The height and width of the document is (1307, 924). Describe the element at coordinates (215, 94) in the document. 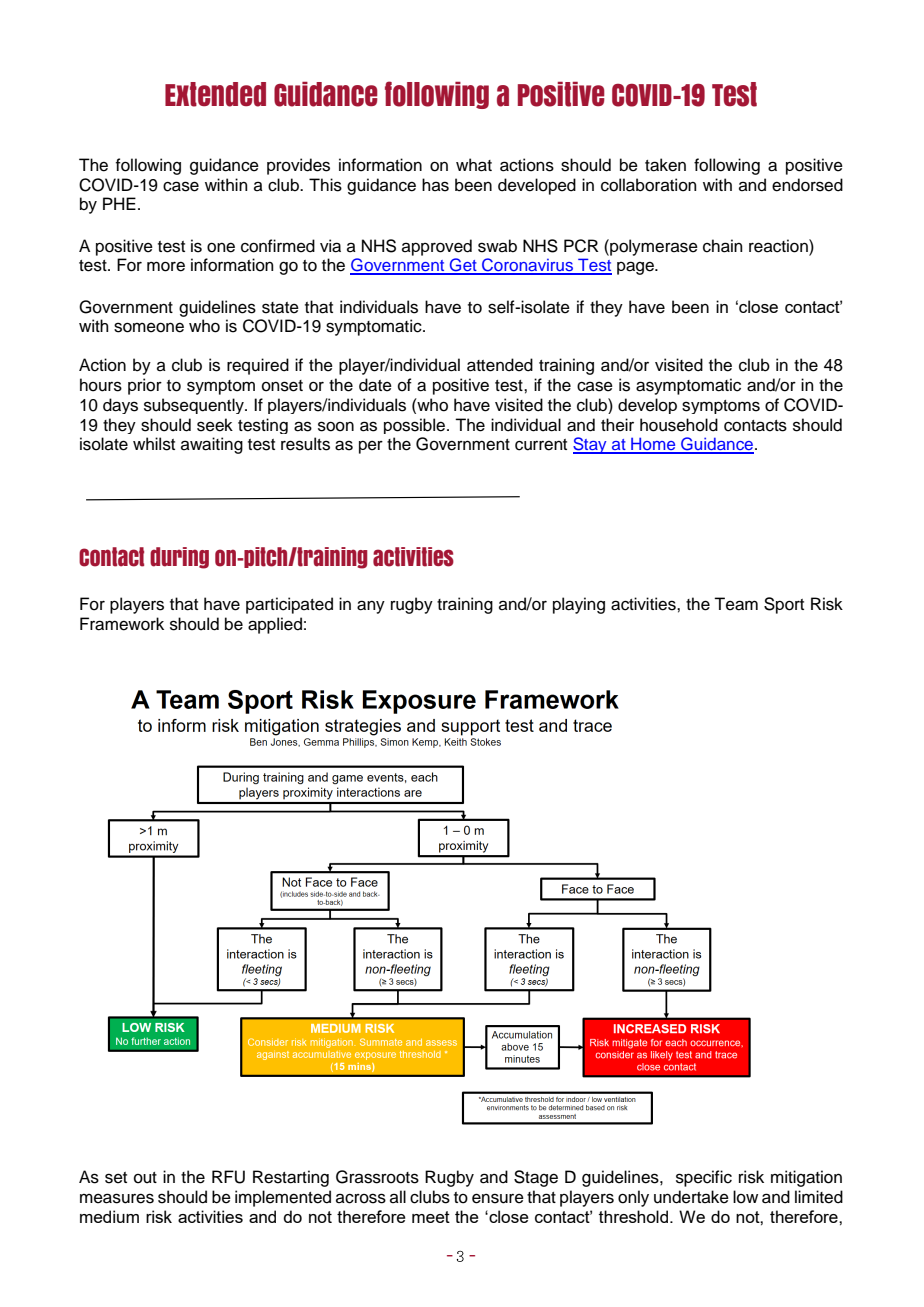

I see `Extended` at that location.
